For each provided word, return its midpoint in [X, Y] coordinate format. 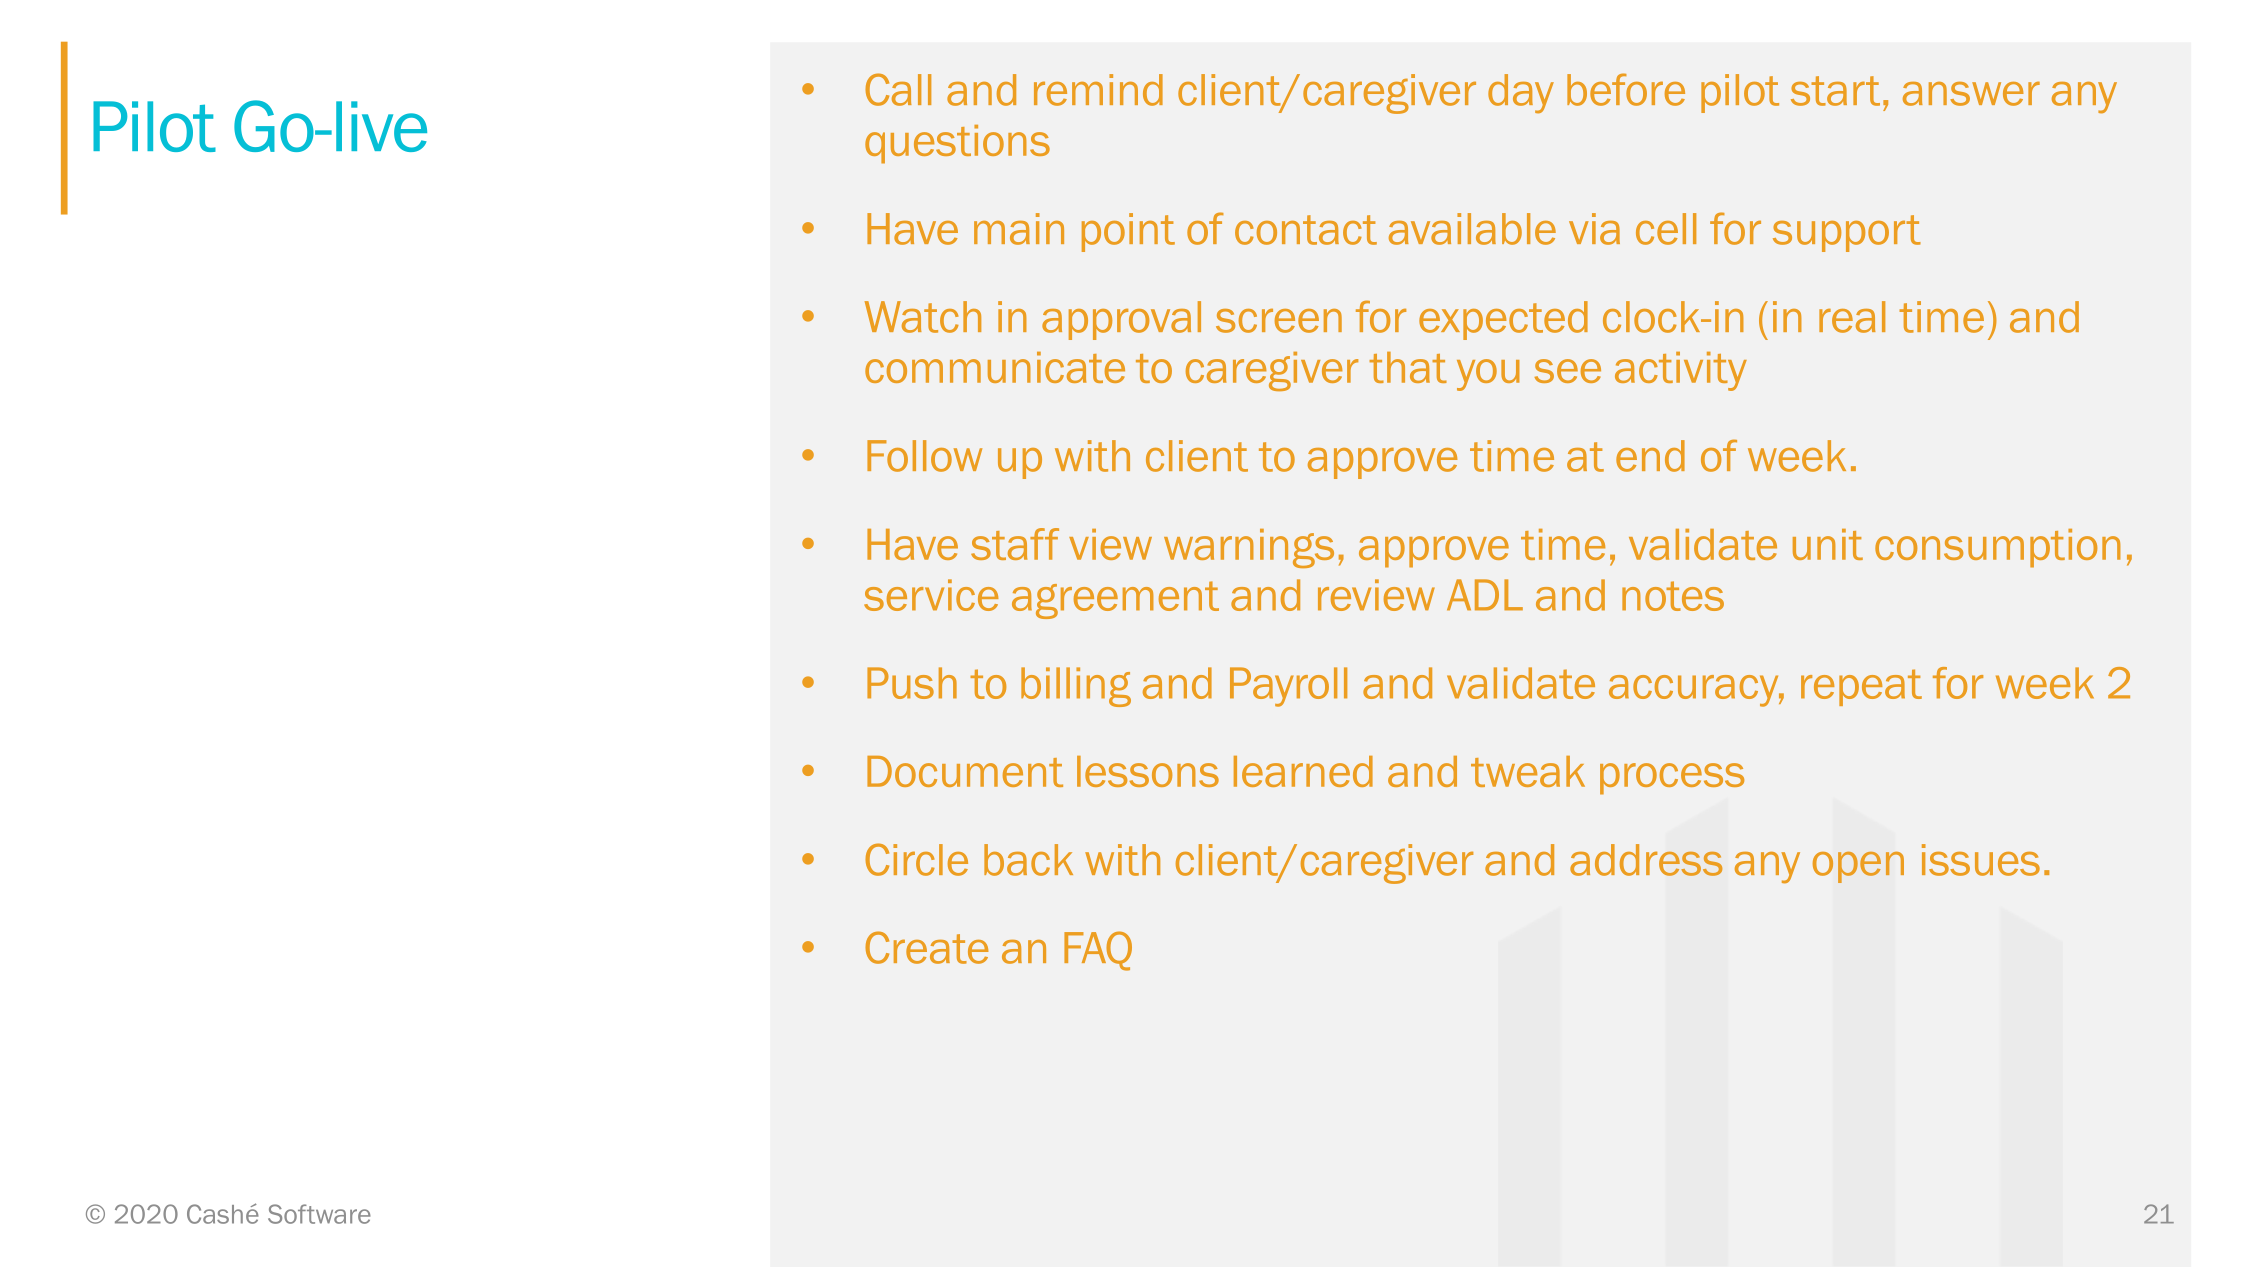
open [1858, 867]
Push [912, 683]
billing [1076, 687]
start [1835, 91]
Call [898, 89]
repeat [1861, 687]
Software [319, 1214]
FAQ [1098, 951]
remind [1098, 90]
